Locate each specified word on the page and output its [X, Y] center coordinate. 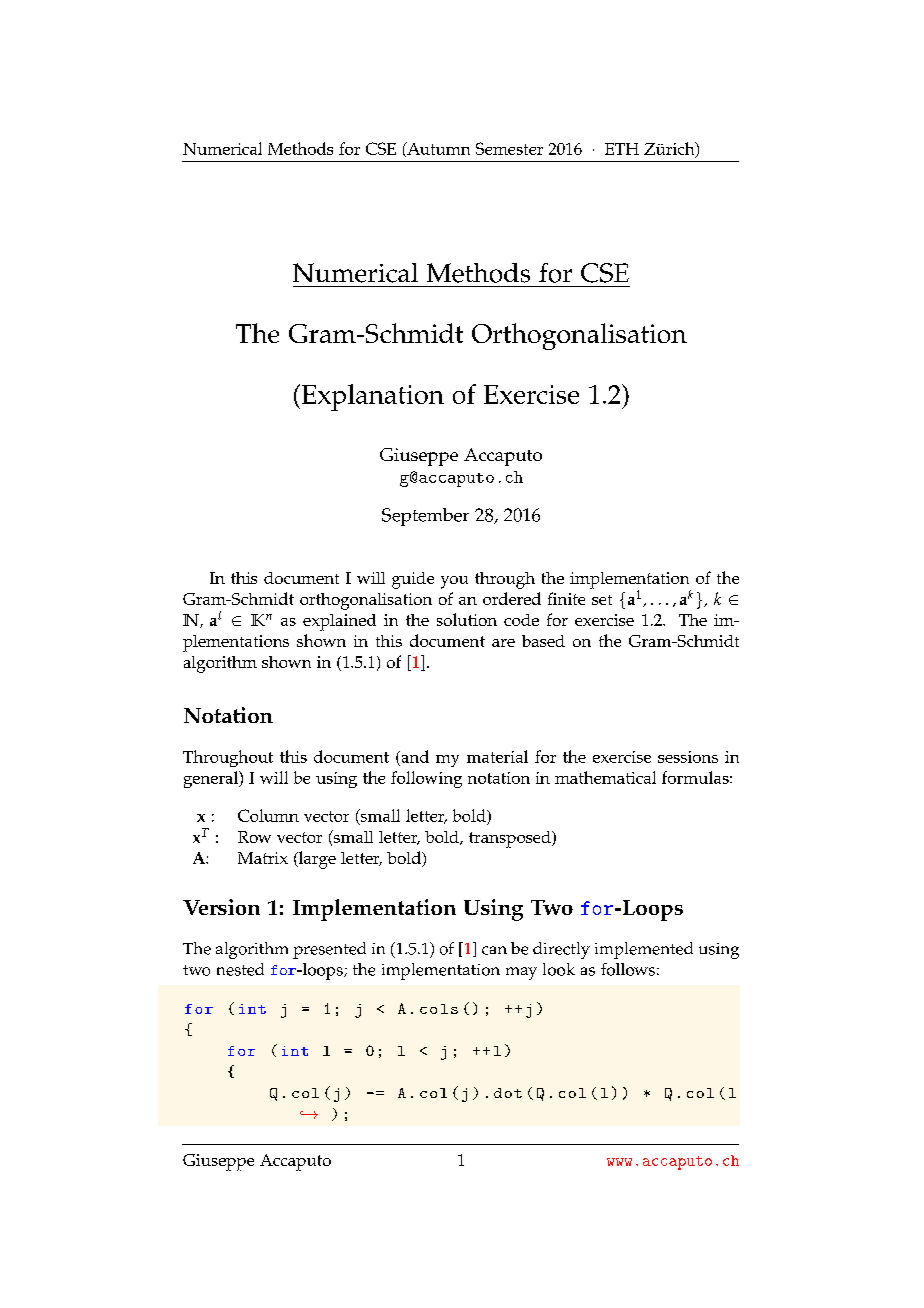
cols [439, 1009]
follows [628, 969]
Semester [509, 148]
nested [240, 969]
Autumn [437, 149]
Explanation [371, 397]
